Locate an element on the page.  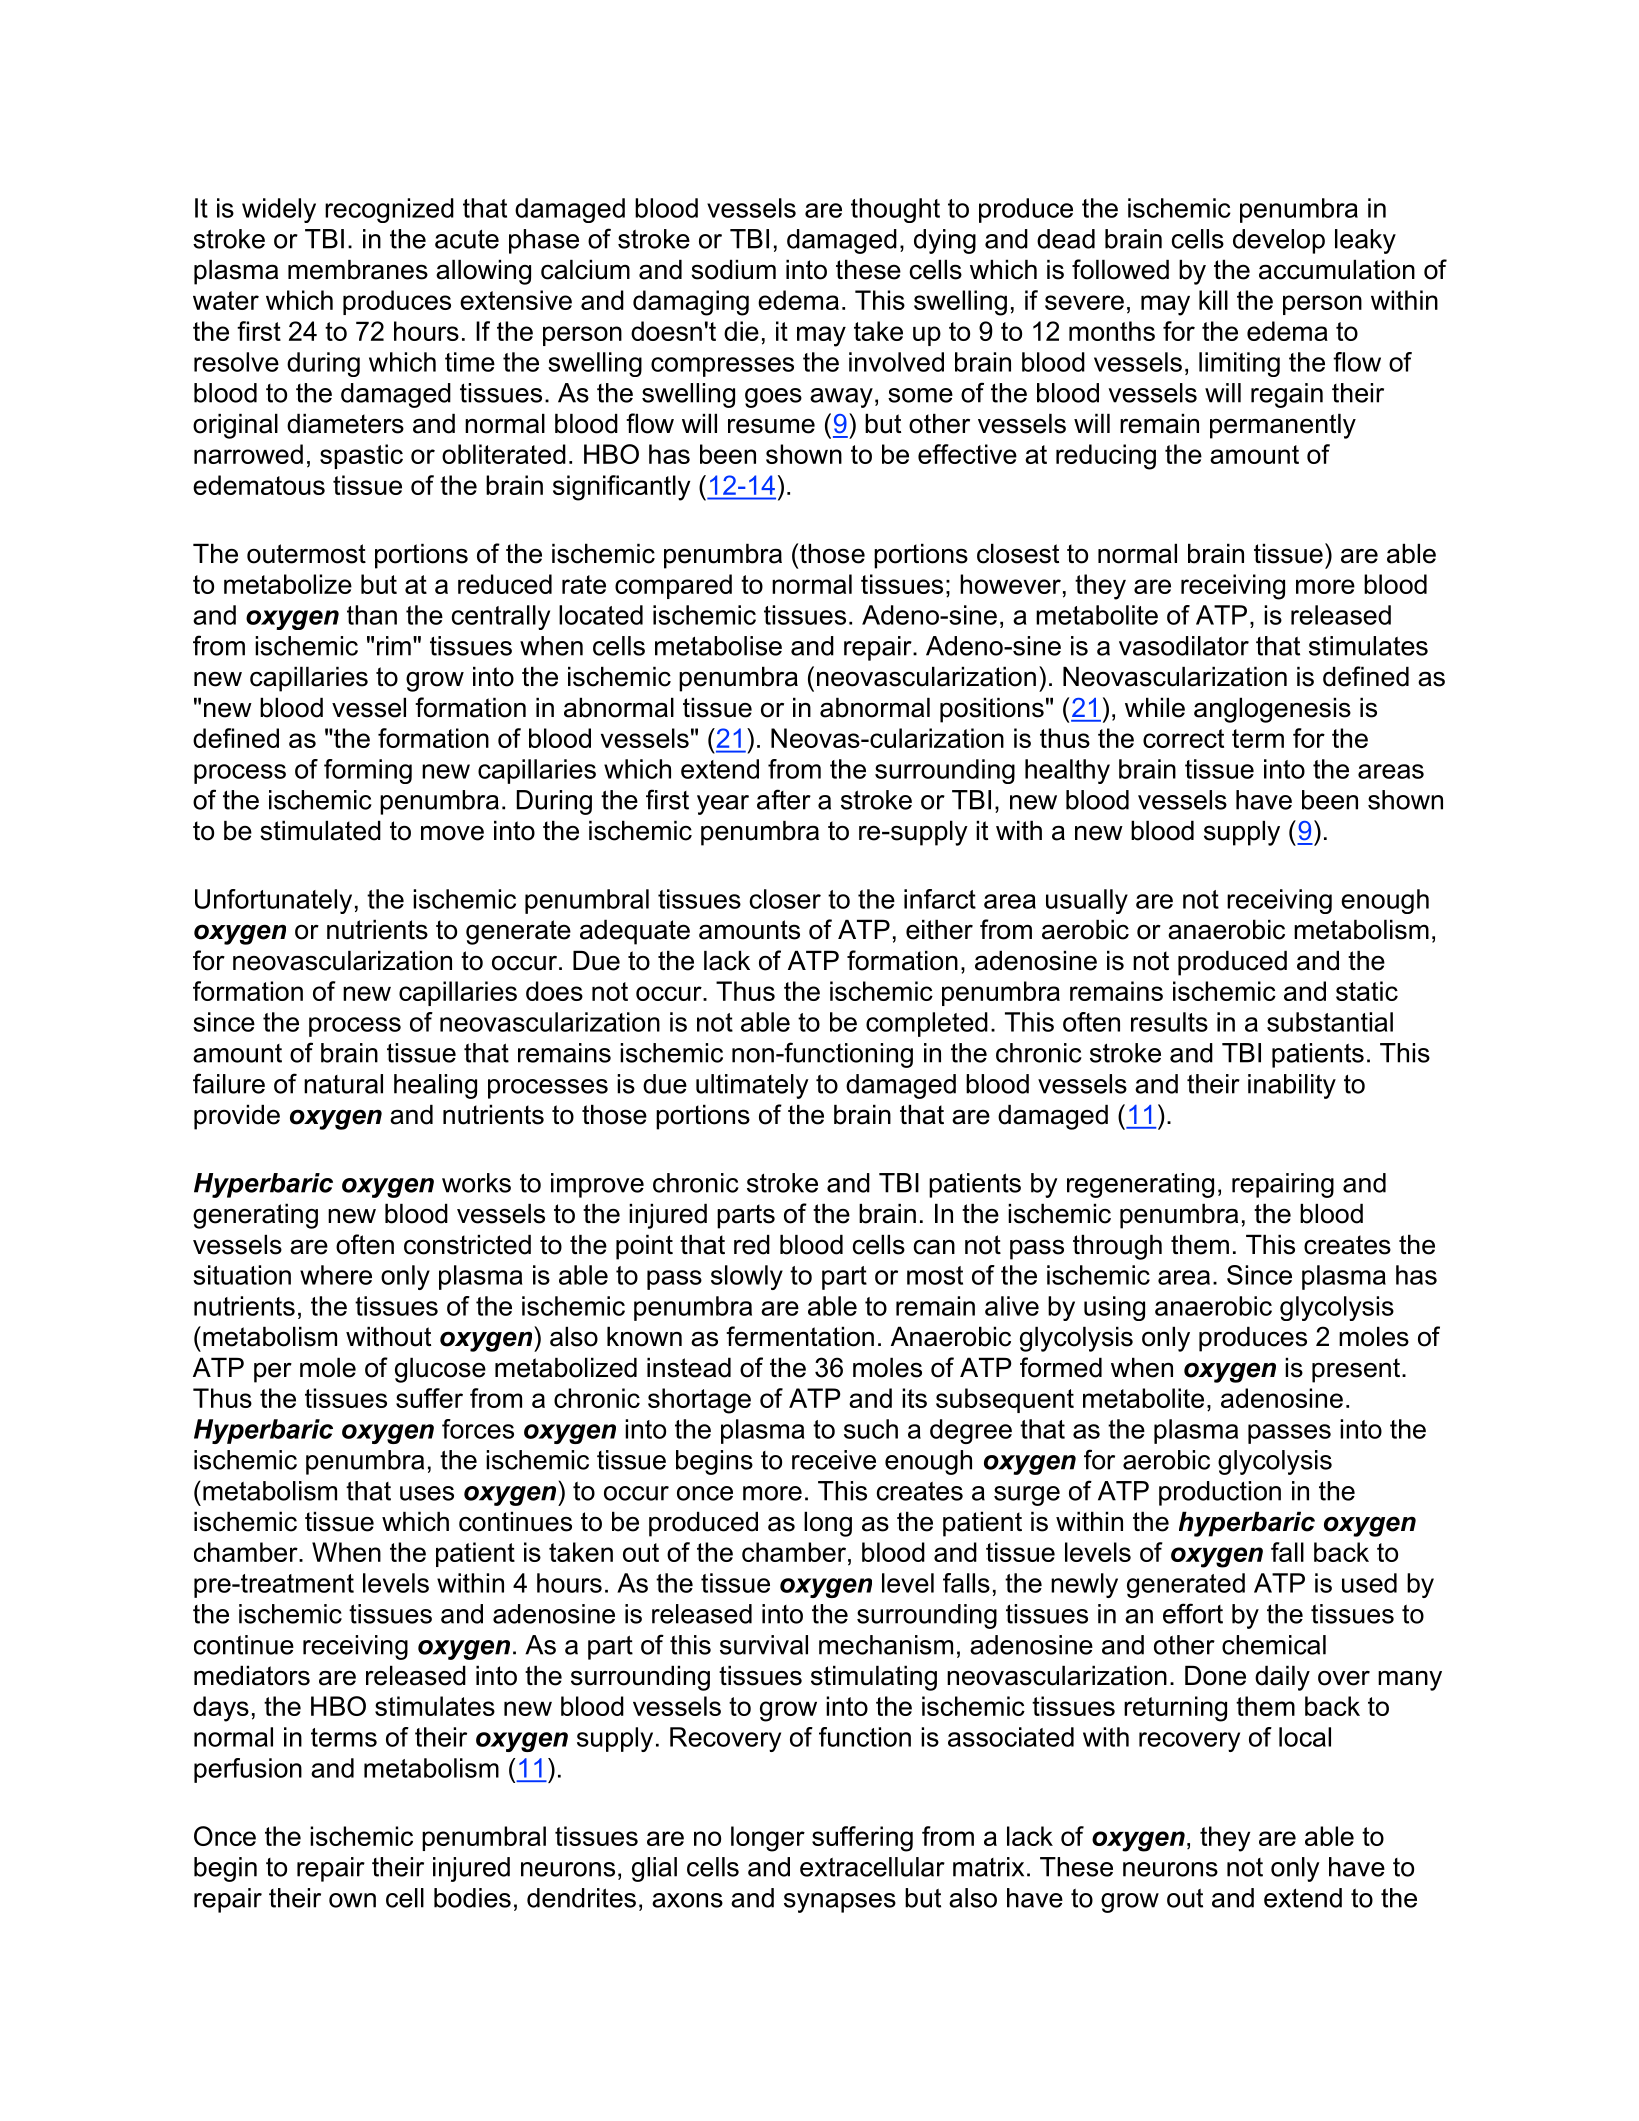
sodium is located at coordinates (733, 269).
